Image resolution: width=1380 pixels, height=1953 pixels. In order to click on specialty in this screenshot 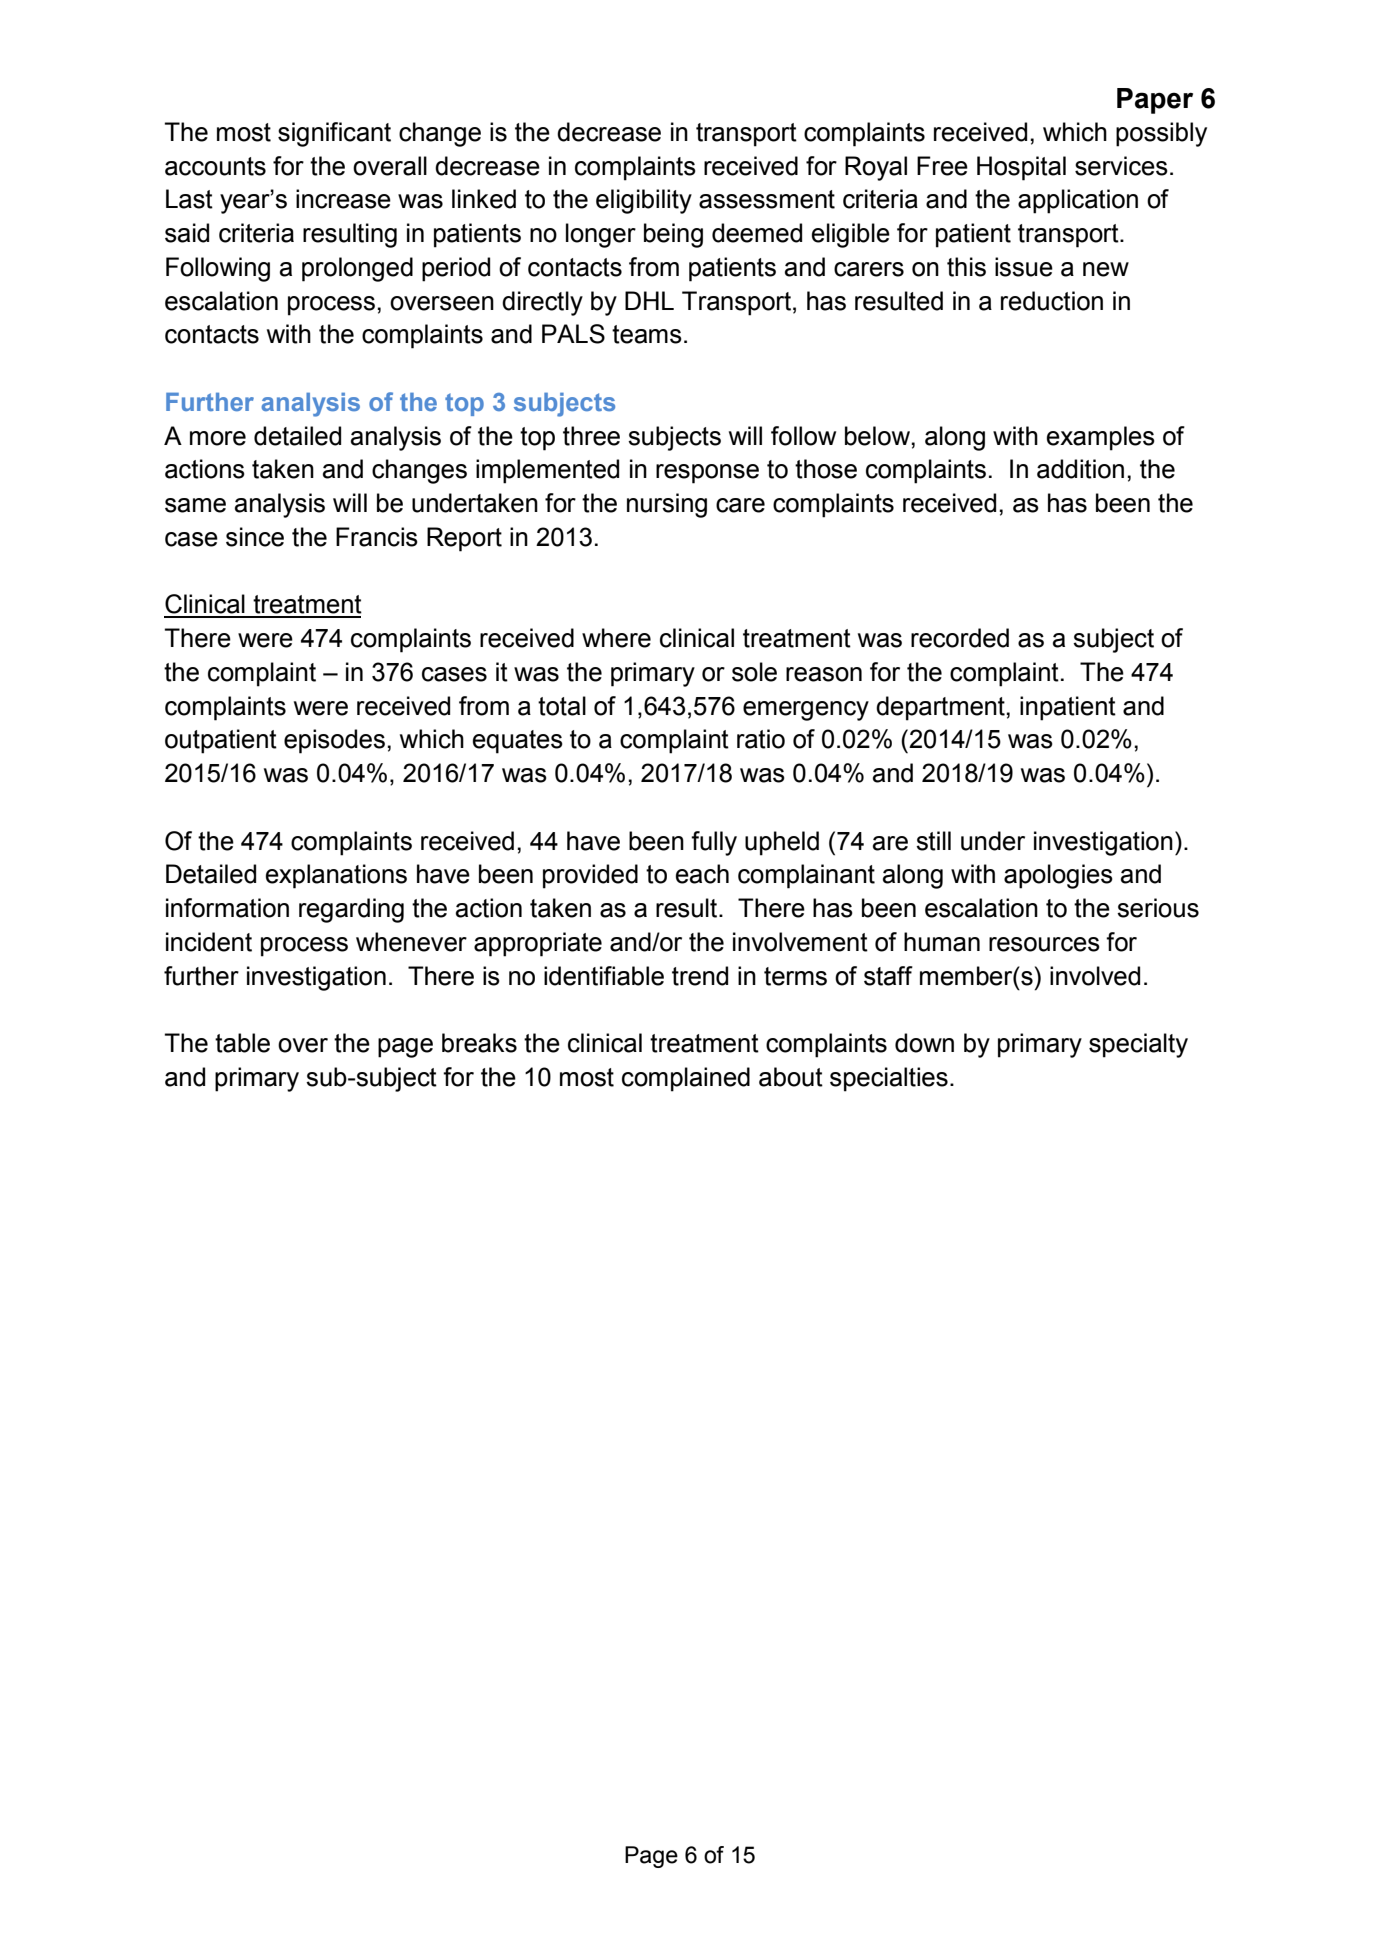, I will do `click(1138, 1045)`.
